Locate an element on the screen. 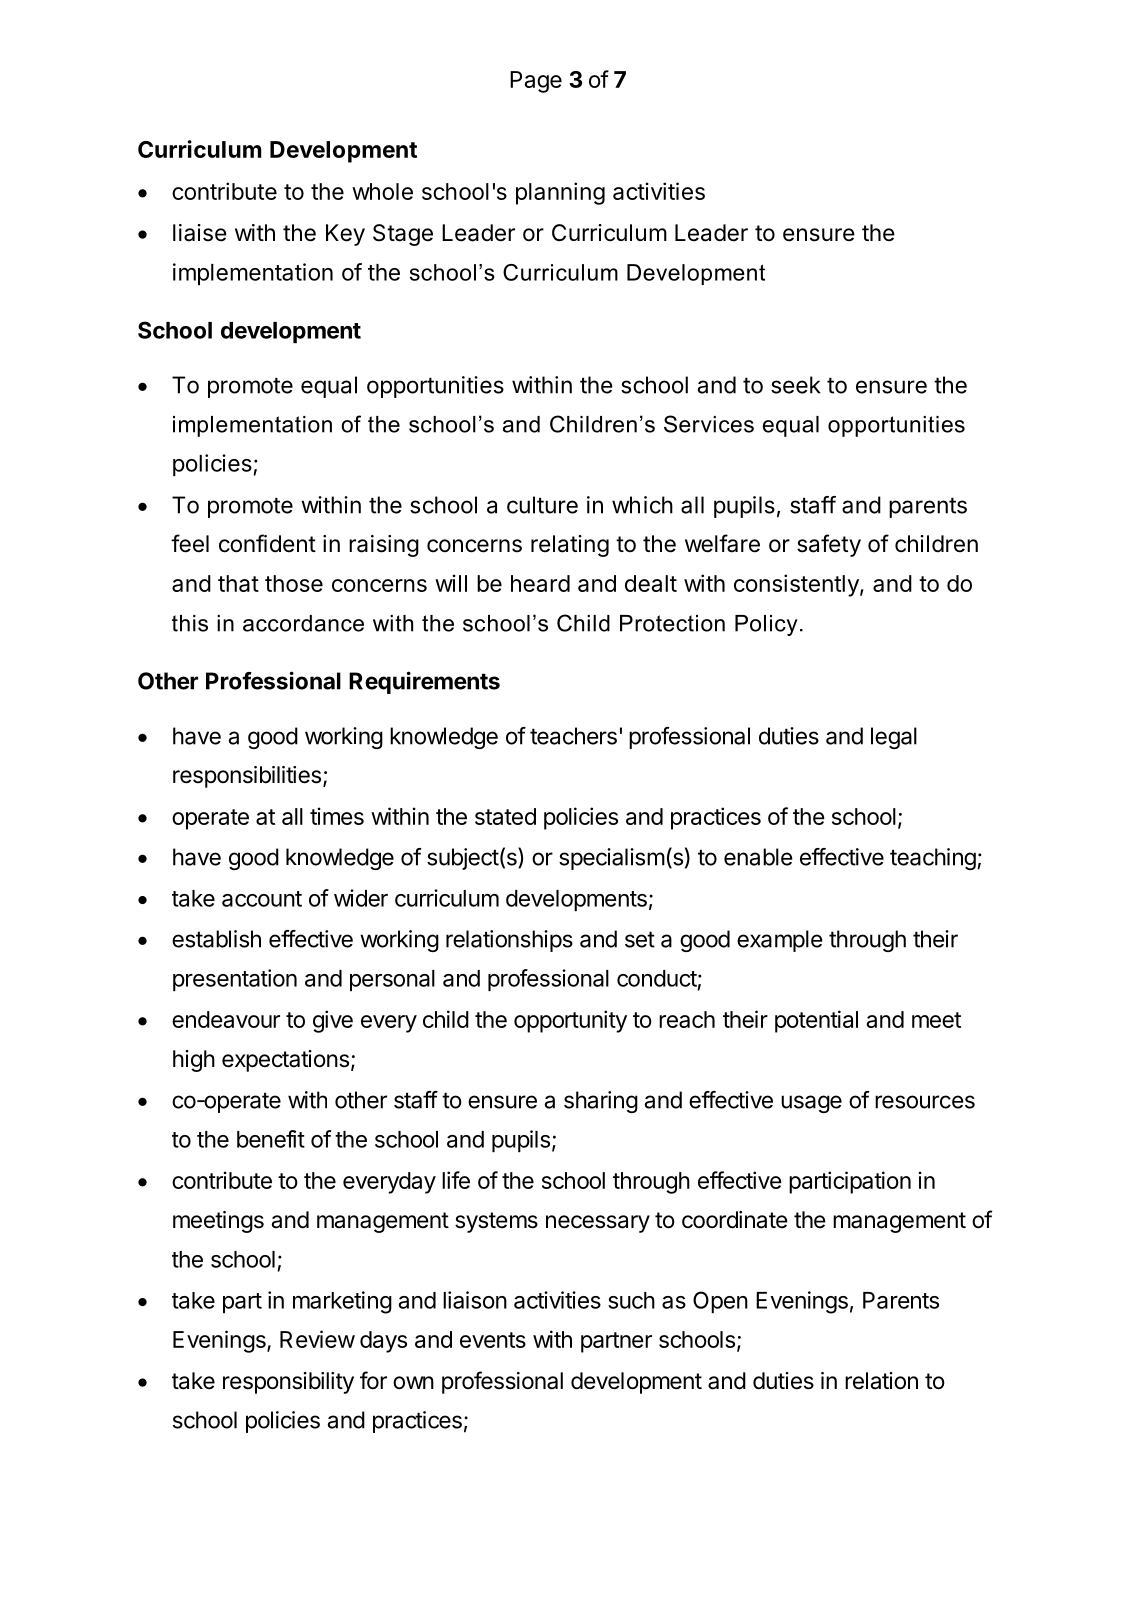 The width and height of the screenshot is (1134, 1604). planning is located at coordinates (560, 193).
